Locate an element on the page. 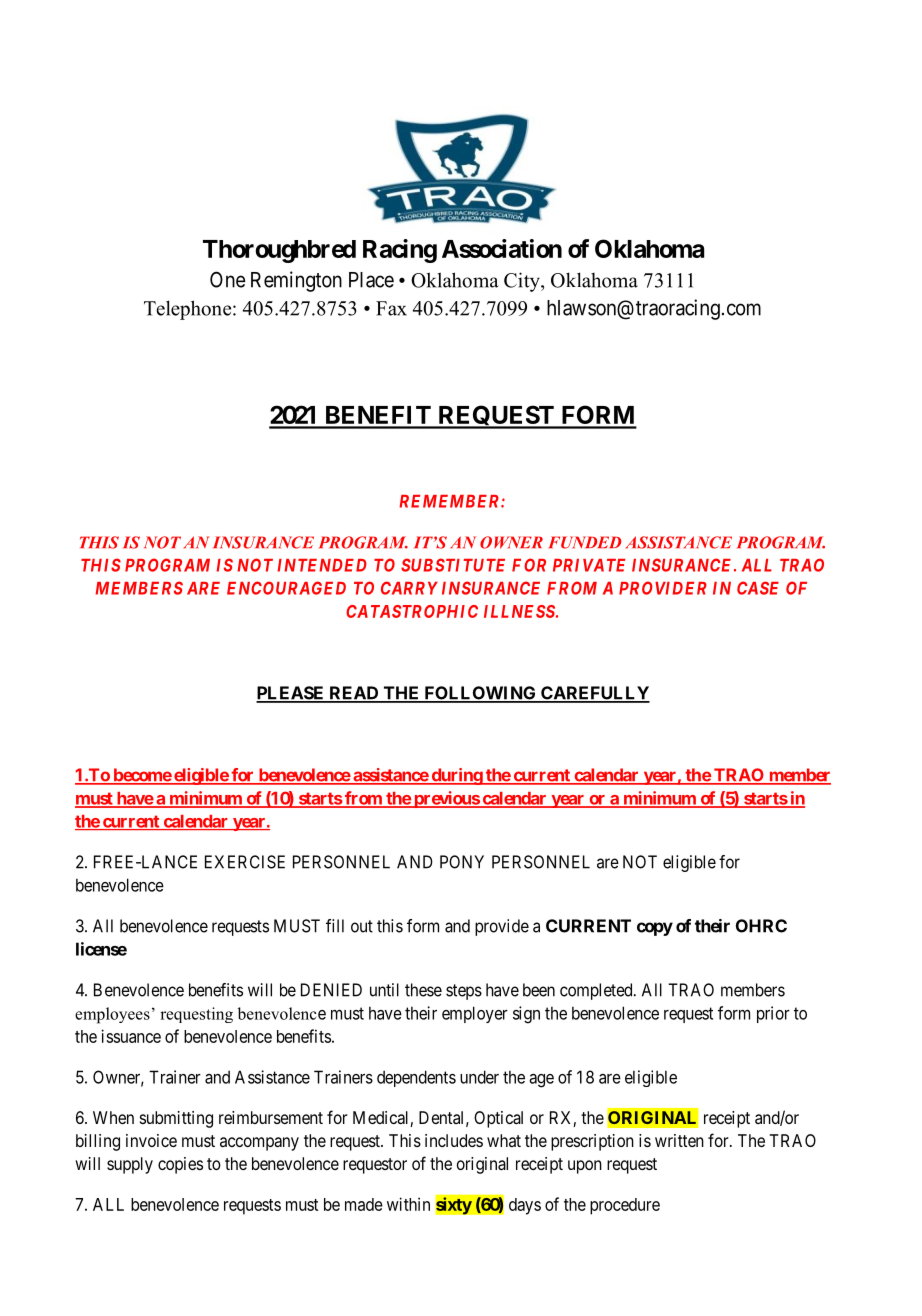 Image resolution: width=922 pixels, height=1316 pixels. CAREFULLY is located at coordinates (594, 694).
